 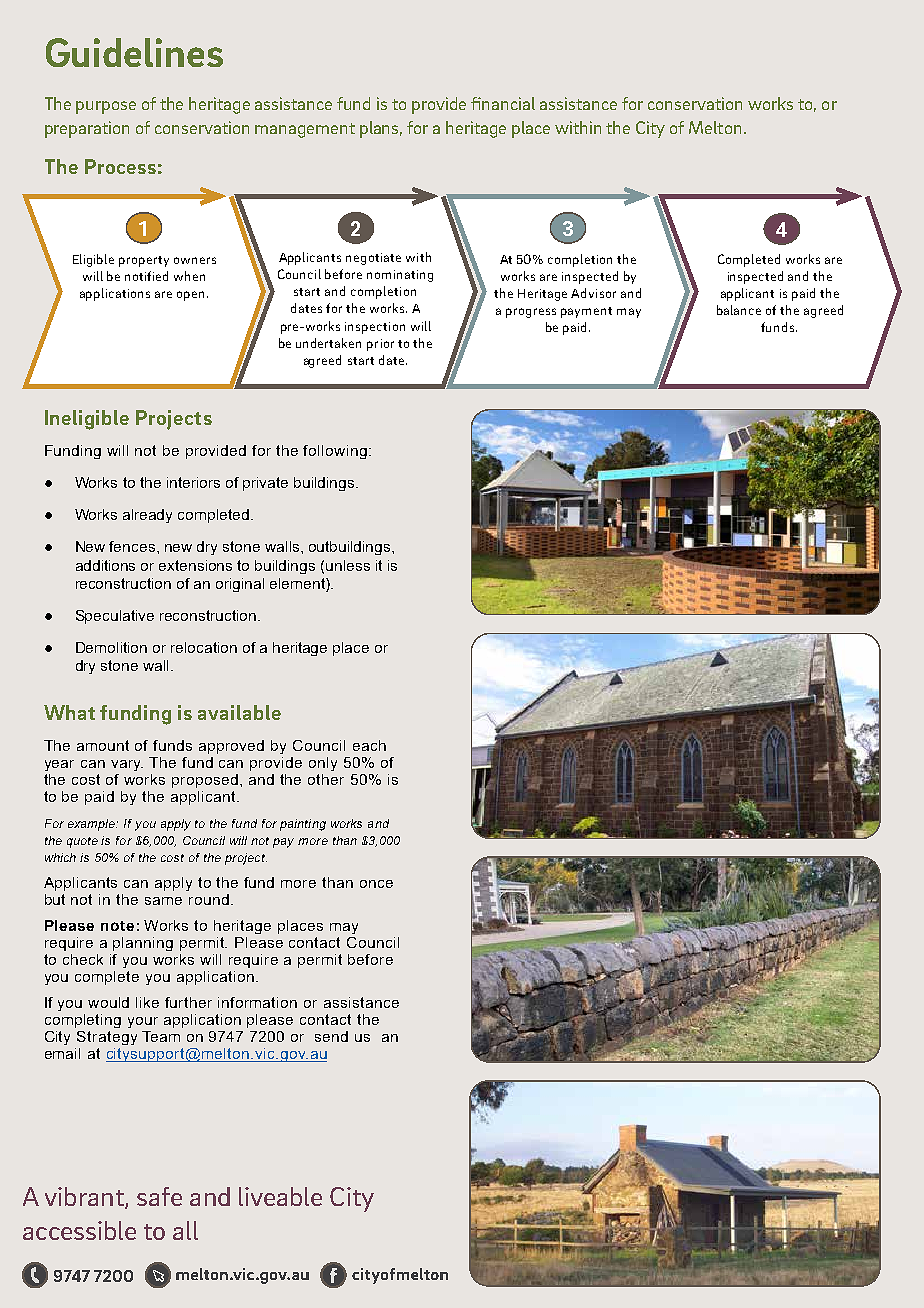 I want to click on note, so click(x=117, y=926).
